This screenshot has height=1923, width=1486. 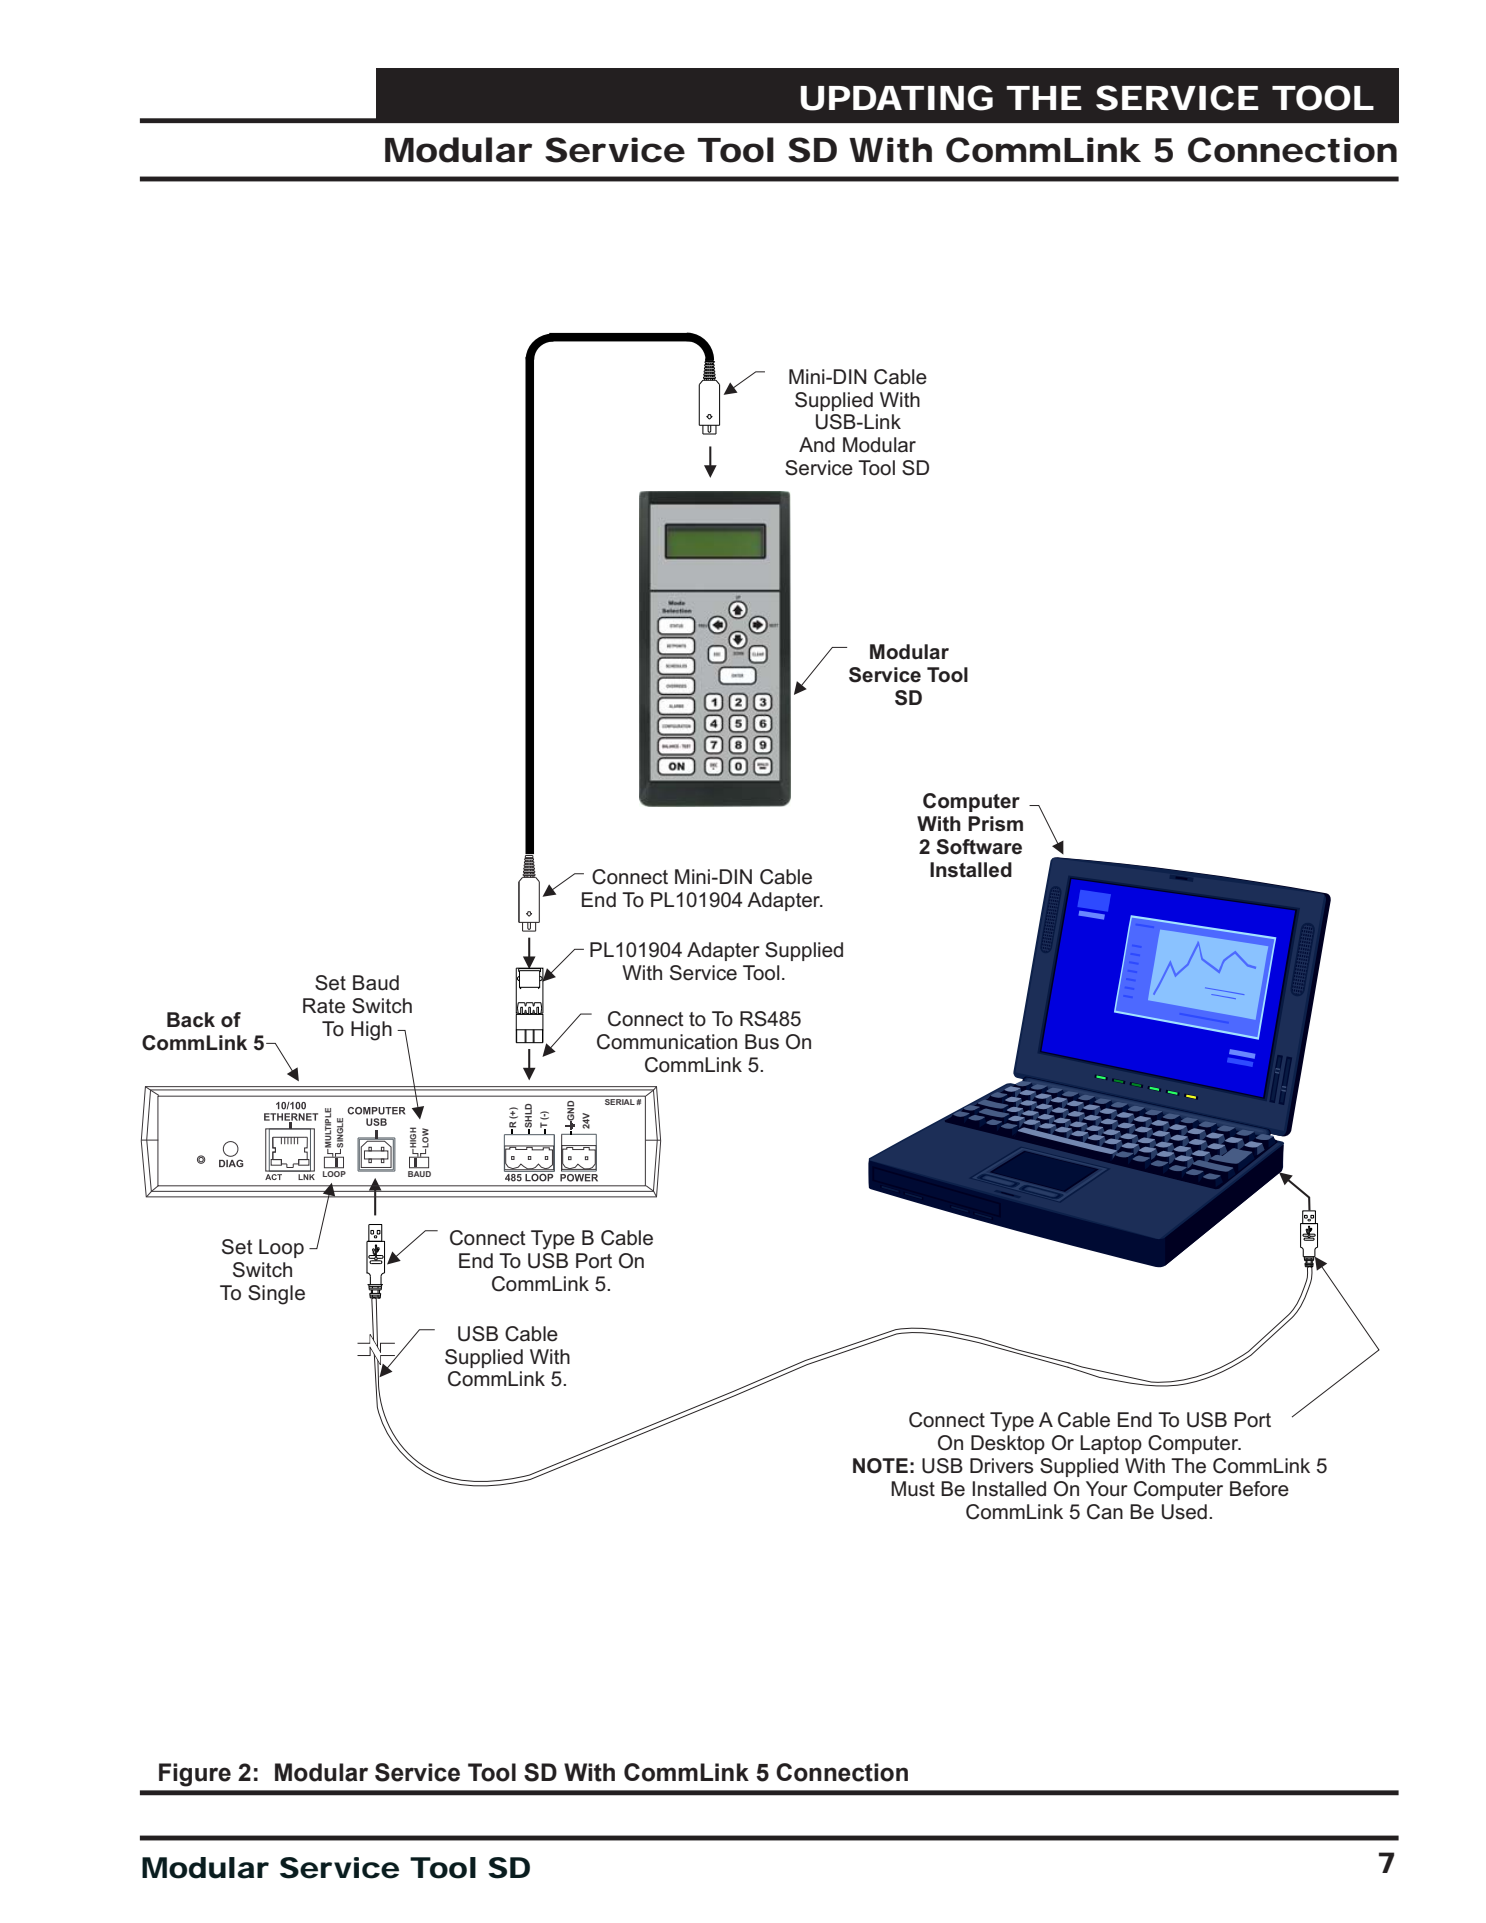 I want to click on Figure, so click(x=195, y=1775).
